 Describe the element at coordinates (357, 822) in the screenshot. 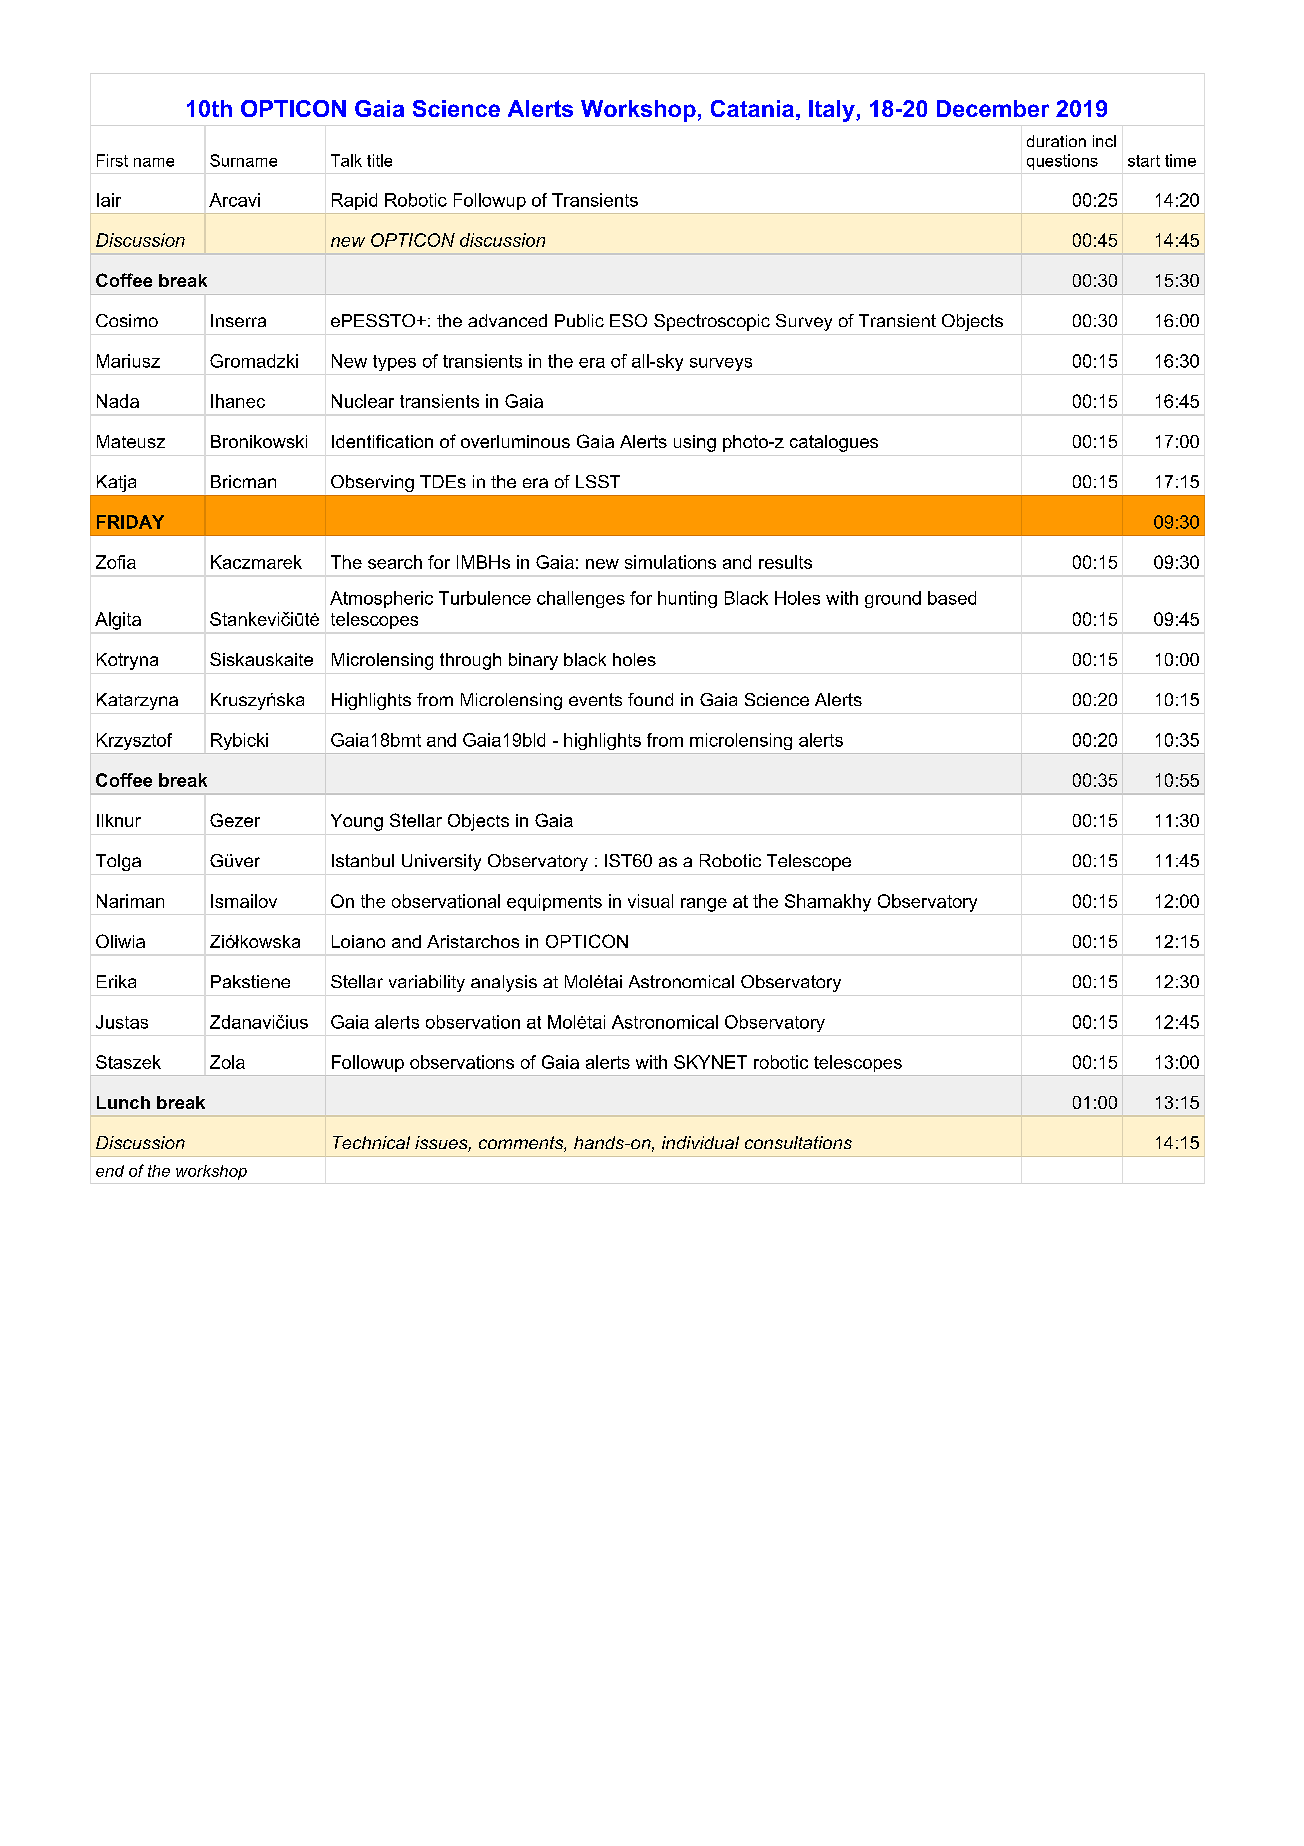

I see `Young` at that location.
